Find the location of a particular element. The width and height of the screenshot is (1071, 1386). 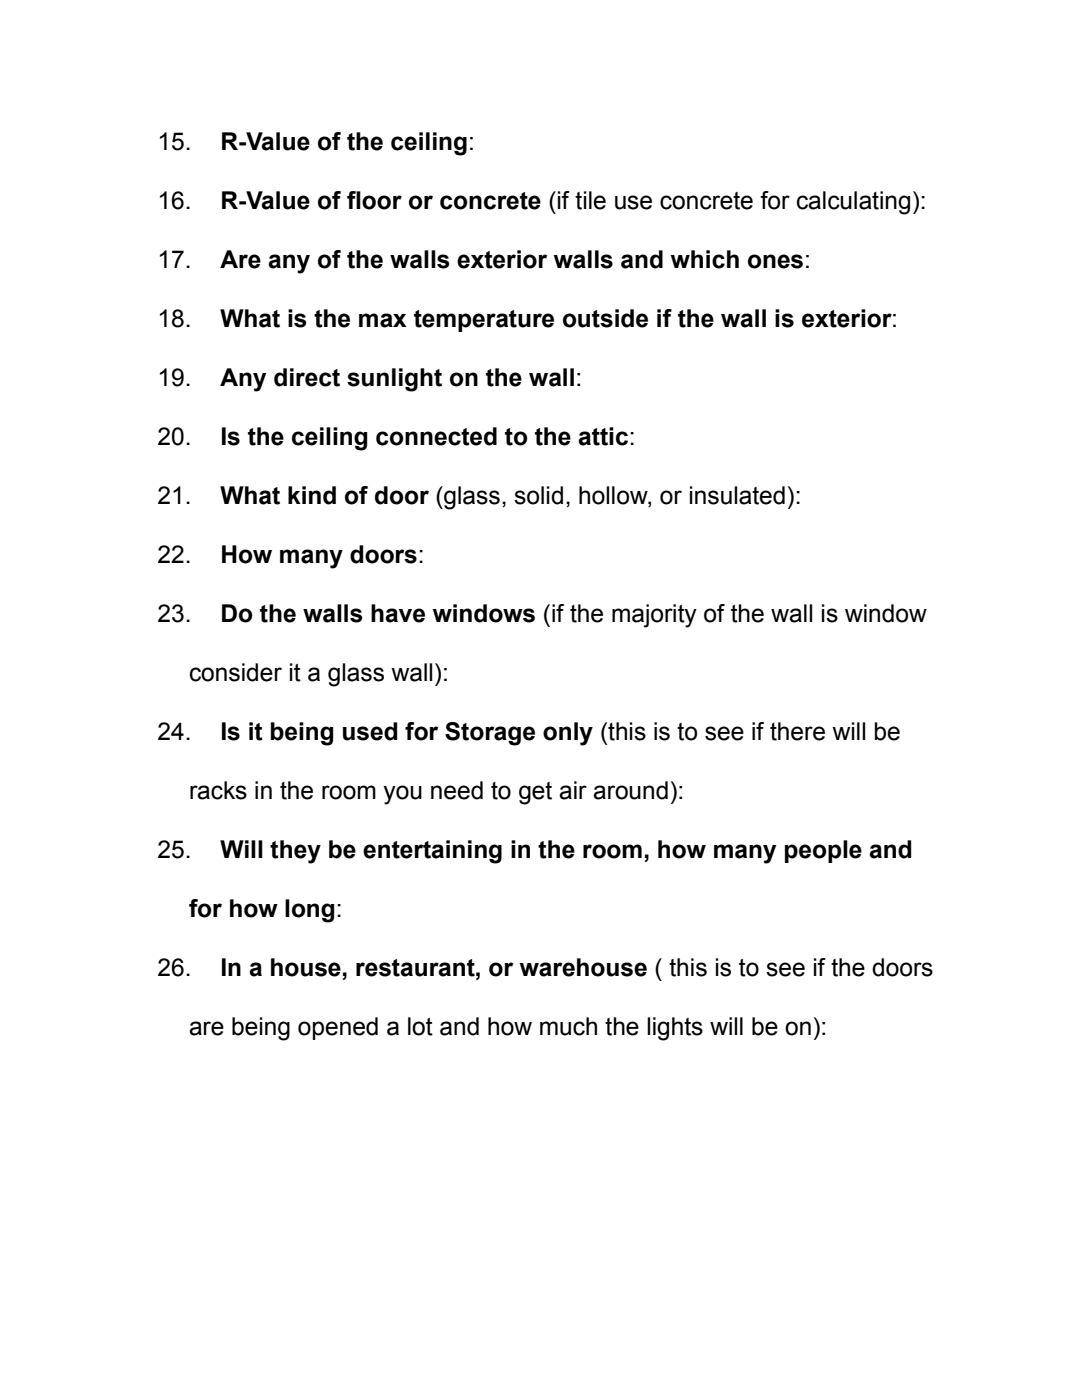

direct is located at coordinates (307, 377).
